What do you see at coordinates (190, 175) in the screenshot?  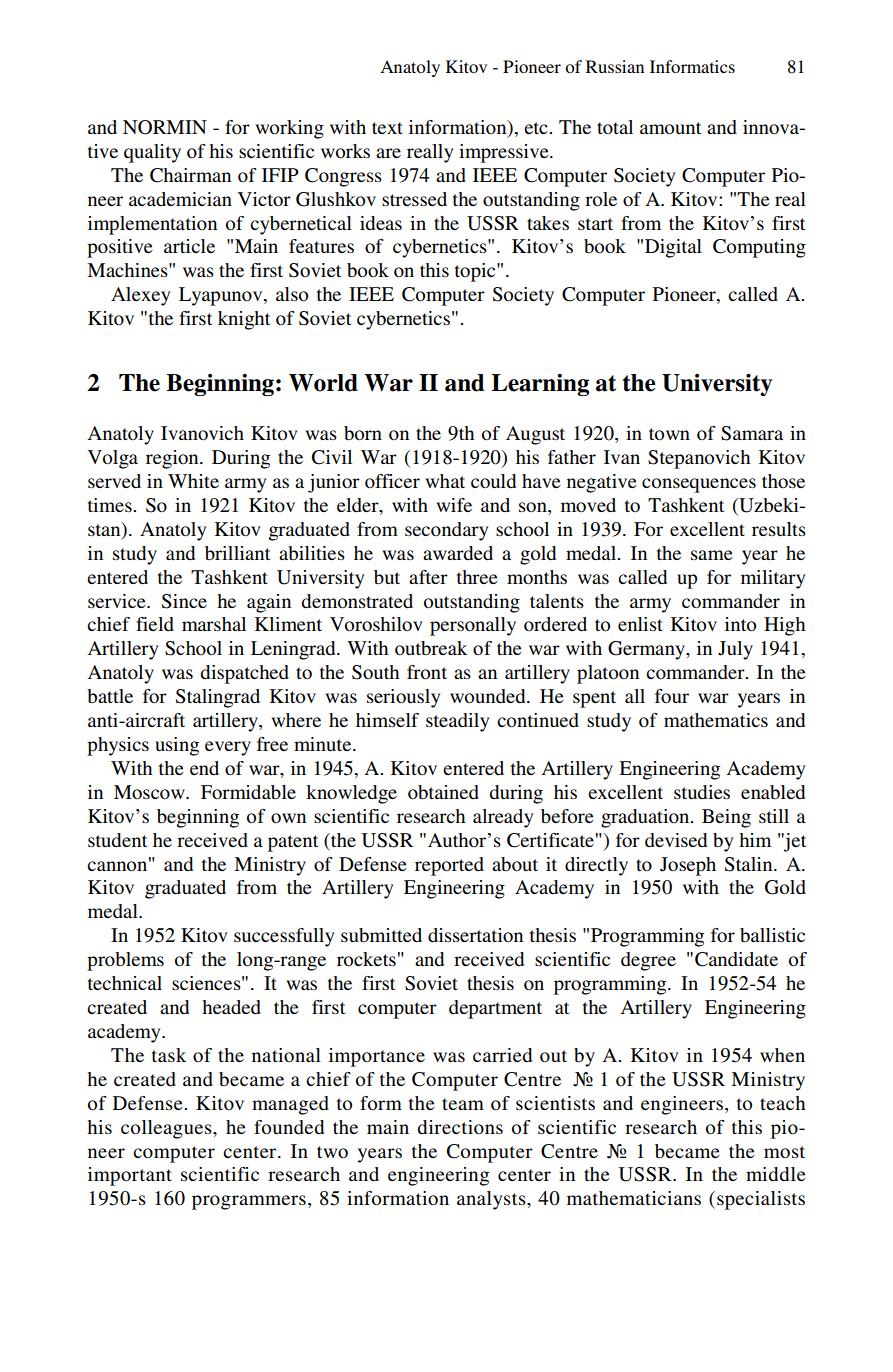 I see `Chairman` at bounding box center [190, 175].
